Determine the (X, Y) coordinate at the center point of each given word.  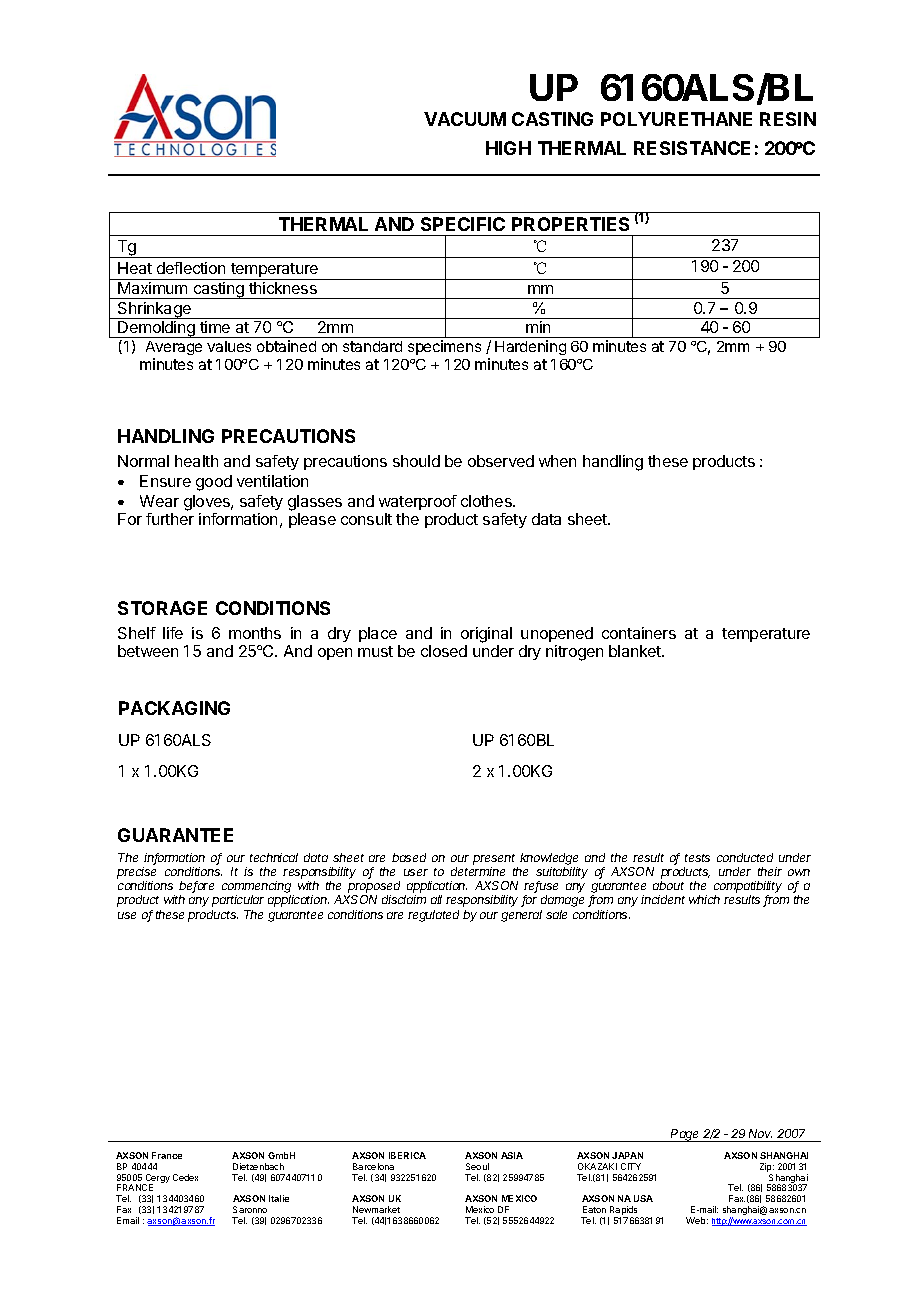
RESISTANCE (692, 148)
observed (501, 461)
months (255, 633)
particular (238, 901)
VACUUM (465, 119)
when (557, 461)
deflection (191, 268)
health (196, 461)
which (704, 899)
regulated (433, 916)
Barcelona (373, 1166)
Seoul (477, 1166)
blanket (636, 651)
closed (444, 651)
